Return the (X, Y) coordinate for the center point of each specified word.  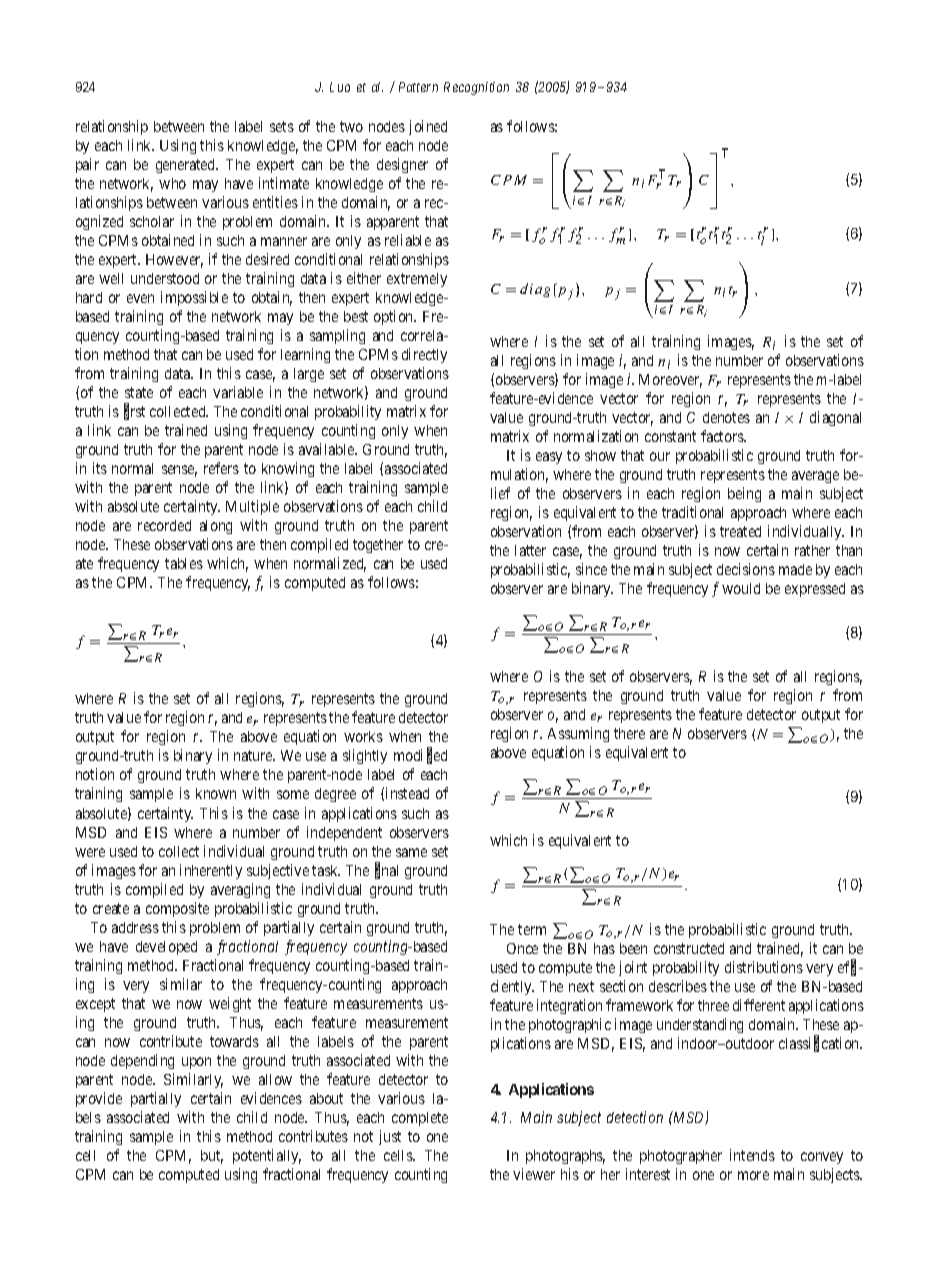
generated (187, 166)
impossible (194, 298)
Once (522, 948)
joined (428, 127)
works (363, 736)
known (216, 793)
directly (424, 355)
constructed (689, 948)
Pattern (418, 87)
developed (166, 948)
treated (740, 531)
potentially (267, 1156)
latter (530, 550)
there (629, 733)
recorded (164, 525)
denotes (726, 417)
